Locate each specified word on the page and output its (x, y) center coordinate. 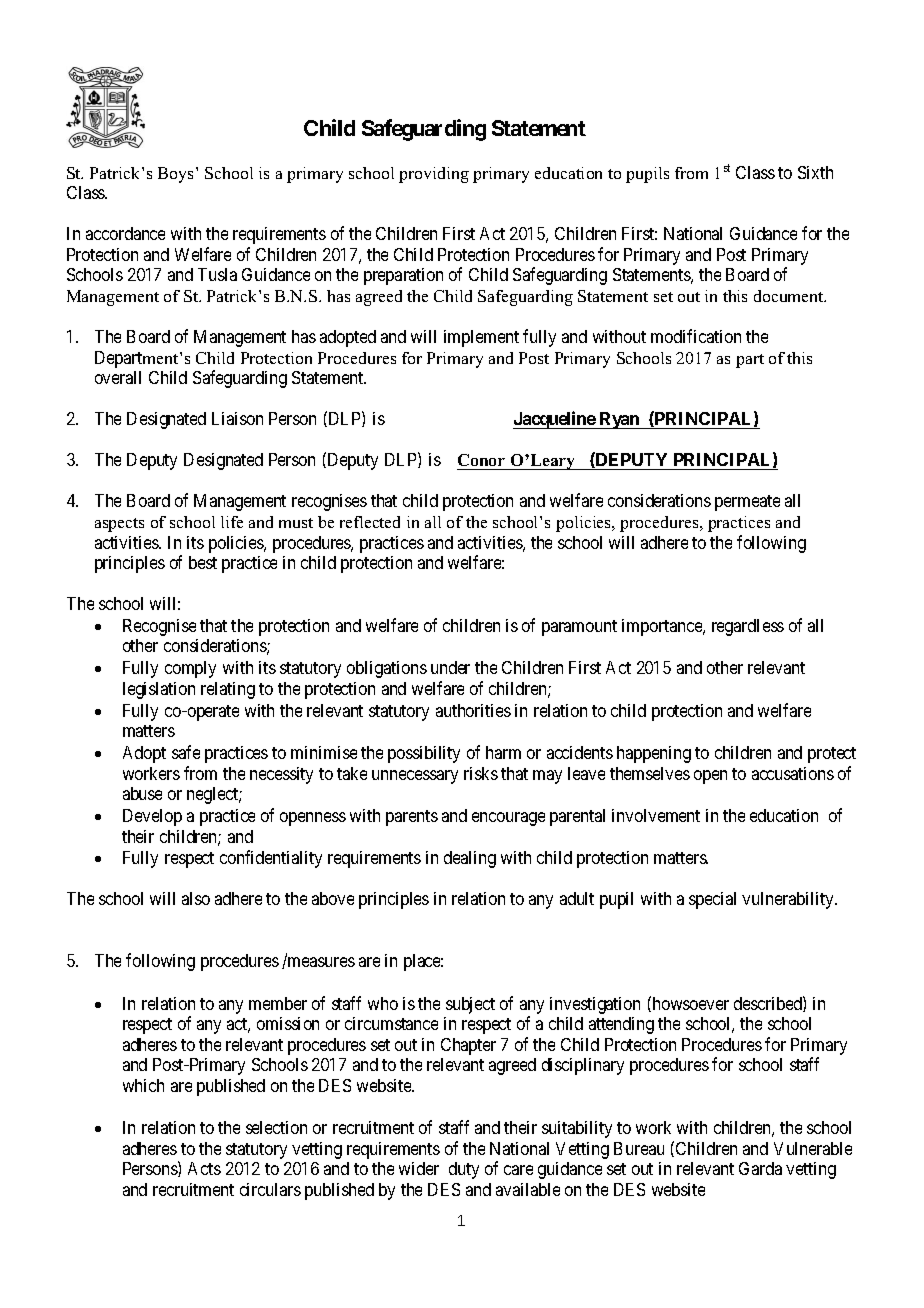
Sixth (815, 172)
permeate (747, 503)
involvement (656, 815)
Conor (482, 462)
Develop (152, 817)
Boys (175, 175)
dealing (470, 859)
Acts (204, 1168)
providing (434, 175)
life (232, 522)
